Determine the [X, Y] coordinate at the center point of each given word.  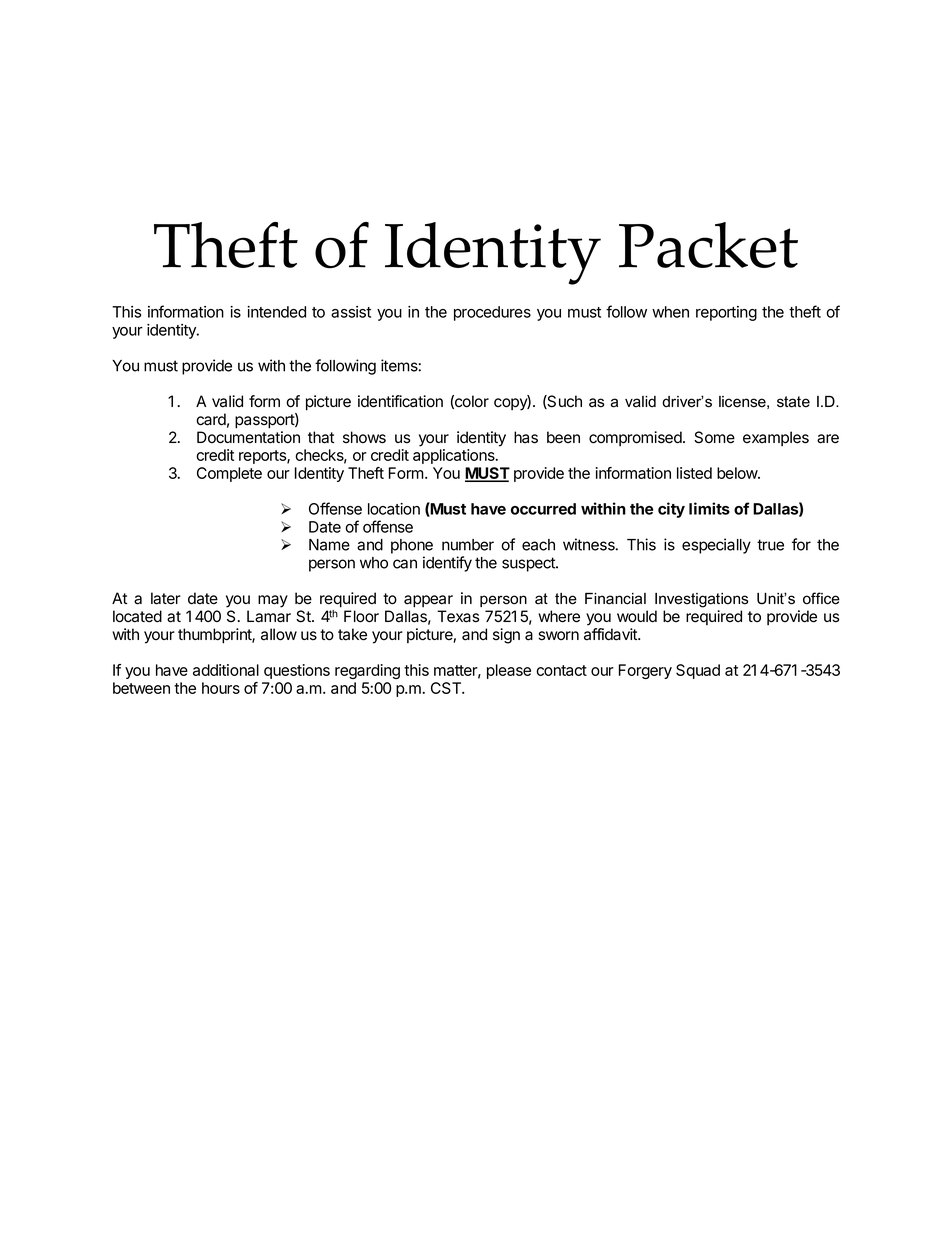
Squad [698, 671]
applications [455, 456]
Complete [229, 474]
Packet [708, 245]
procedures [492, 313]
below [738, 473]
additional [226, 670]
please [509, 671]
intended [276, 312]
